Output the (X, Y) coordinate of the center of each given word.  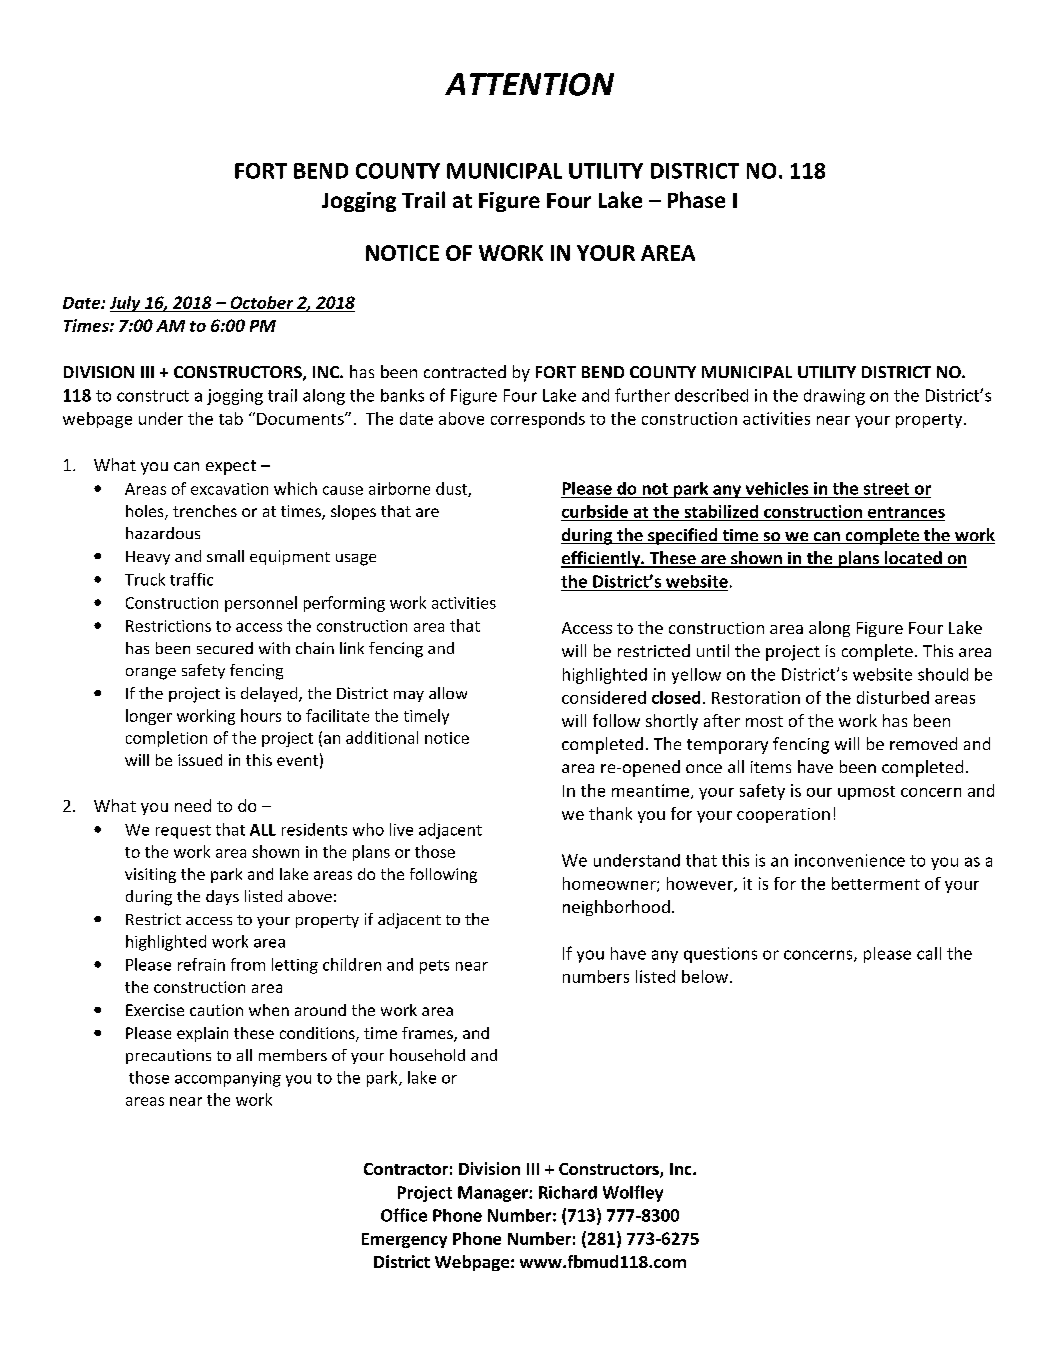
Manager (494, 1194)
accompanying (228, 1079)
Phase (696, 199)
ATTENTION (529, 84)
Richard (568, 1192)
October (262, 302)
